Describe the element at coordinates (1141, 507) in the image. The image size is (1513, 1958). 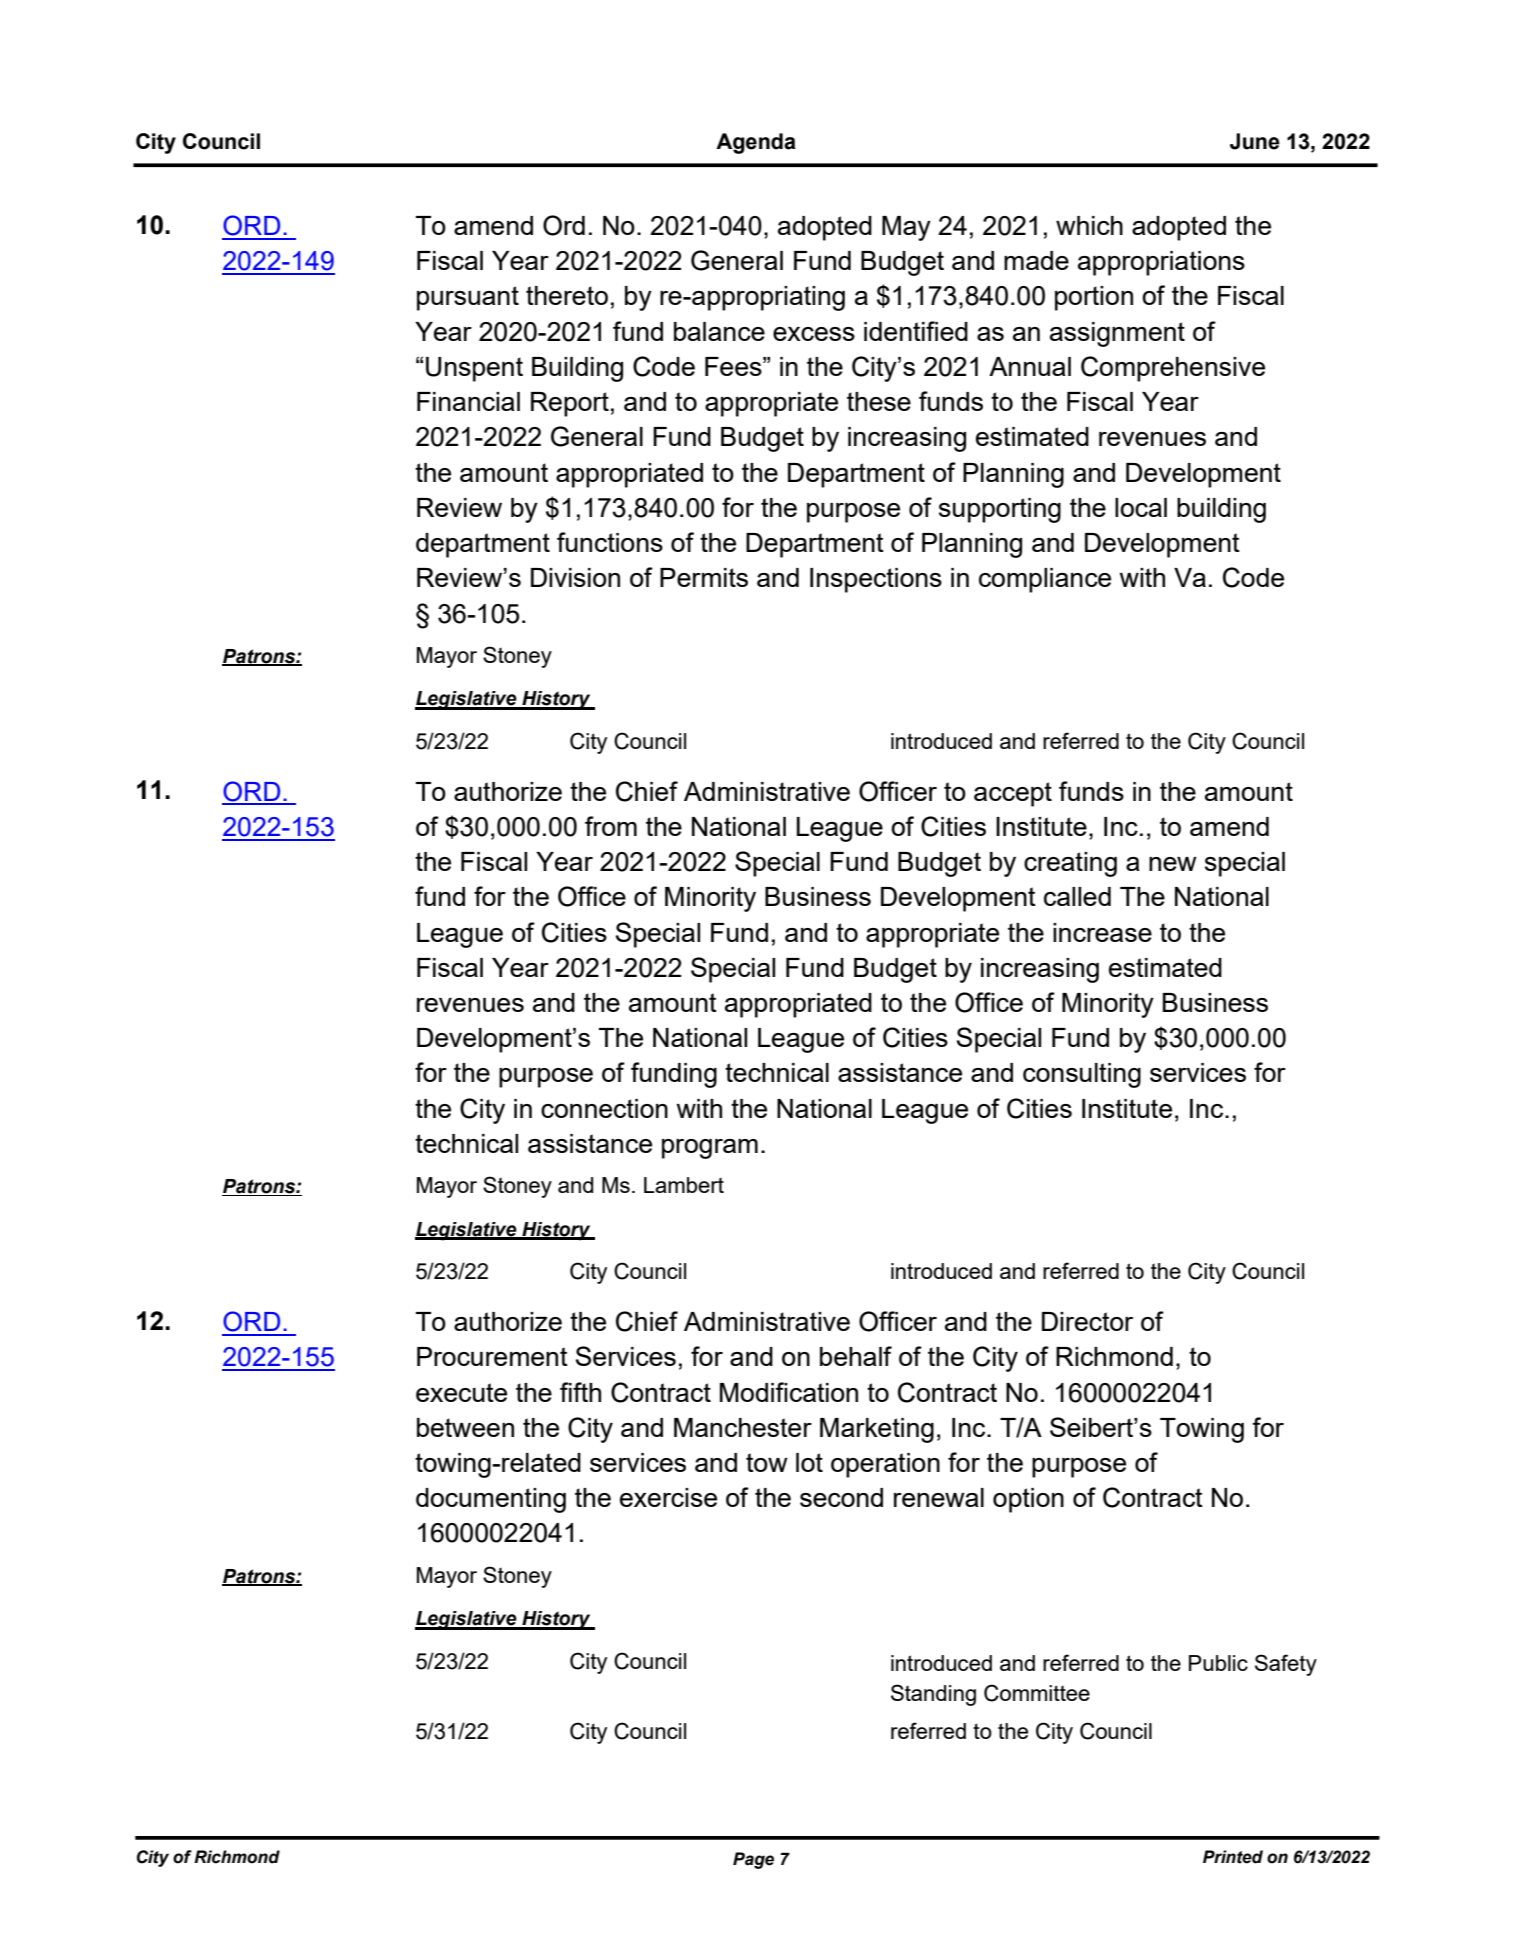
I see `local` at that location.
